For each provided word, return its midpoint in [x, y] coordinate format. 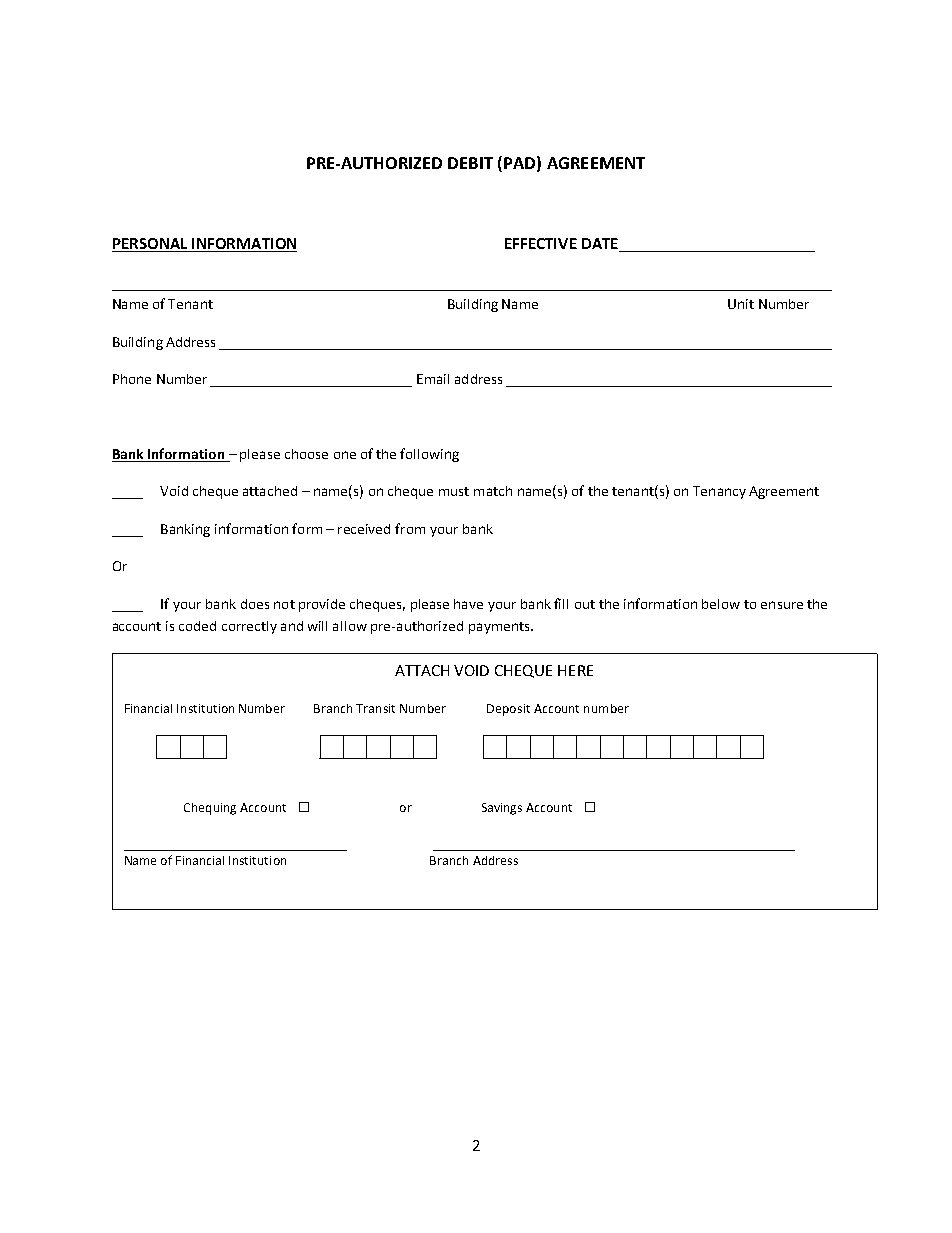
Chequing [210, 809]
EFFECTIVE [541, 243]
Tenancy [719, 492]
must [454, 491]
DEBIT [470, 163]
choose [306, 454]
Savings [502, 809]
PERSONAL [151, 245]
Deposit [508, 710]
